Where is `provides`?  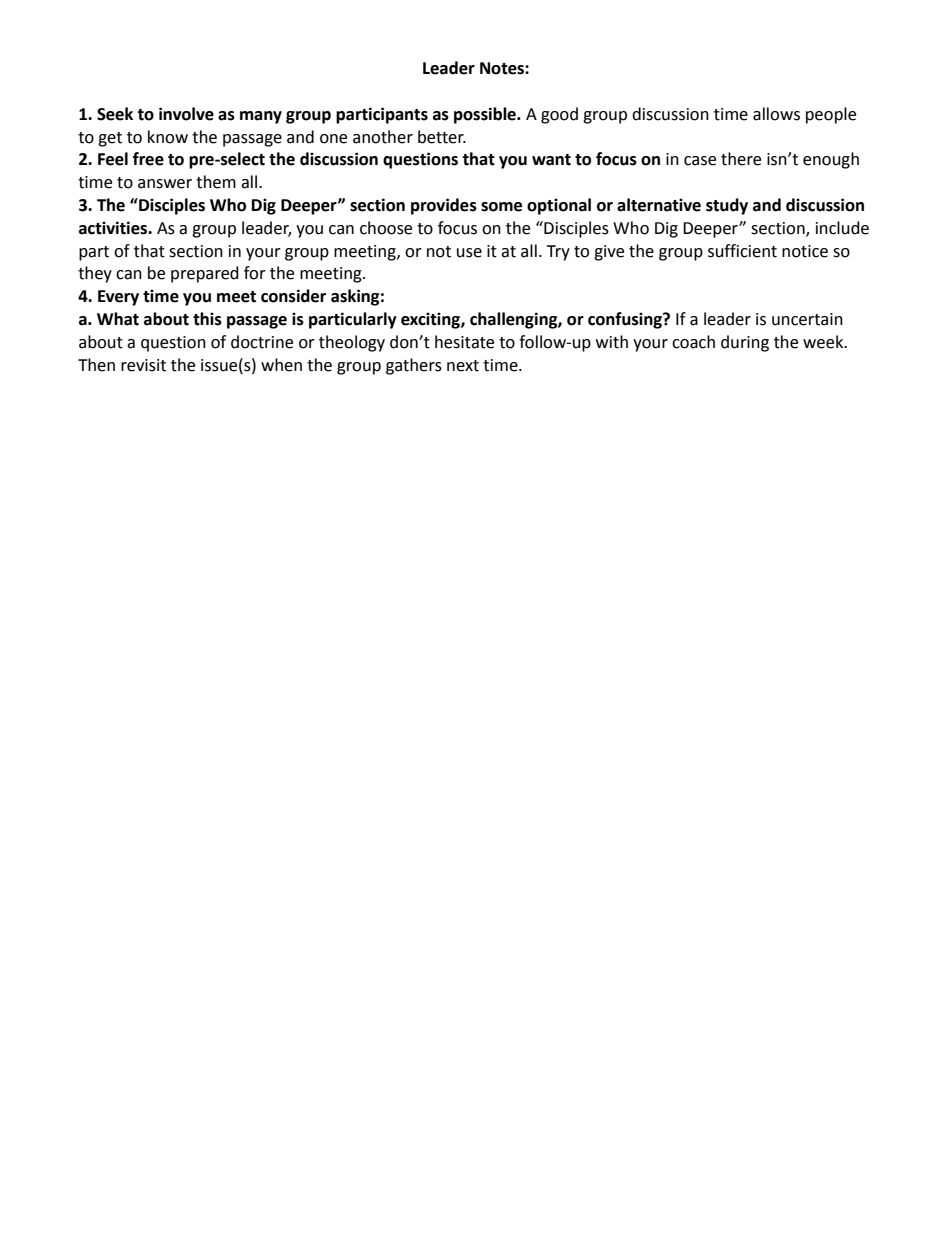
provides is located at coordinates (444, 206).
